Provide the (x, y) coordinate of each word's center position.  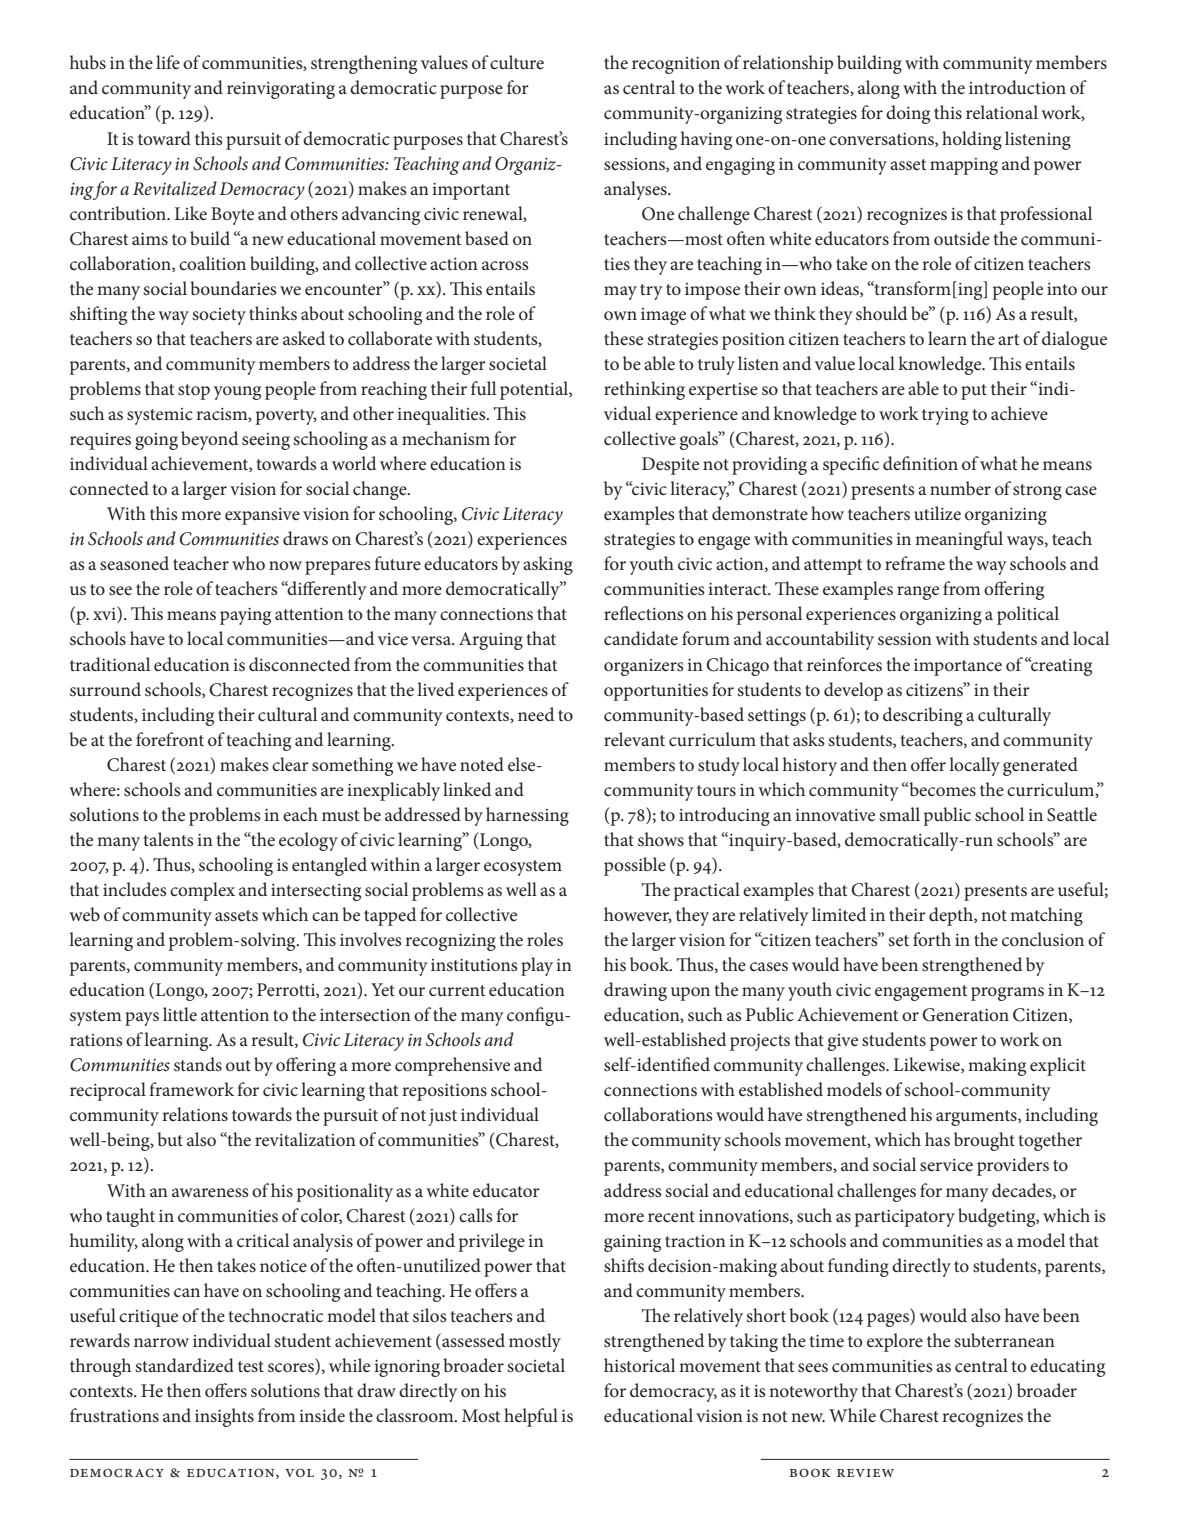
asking (548, 565)
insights (224, 1417)
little (180, 1014)
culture (517, 62)
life (168, 62)
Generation (965, 1015)
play (537, 966)
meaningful (959, 540)
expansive (262, 516)
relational (1002, 112)
